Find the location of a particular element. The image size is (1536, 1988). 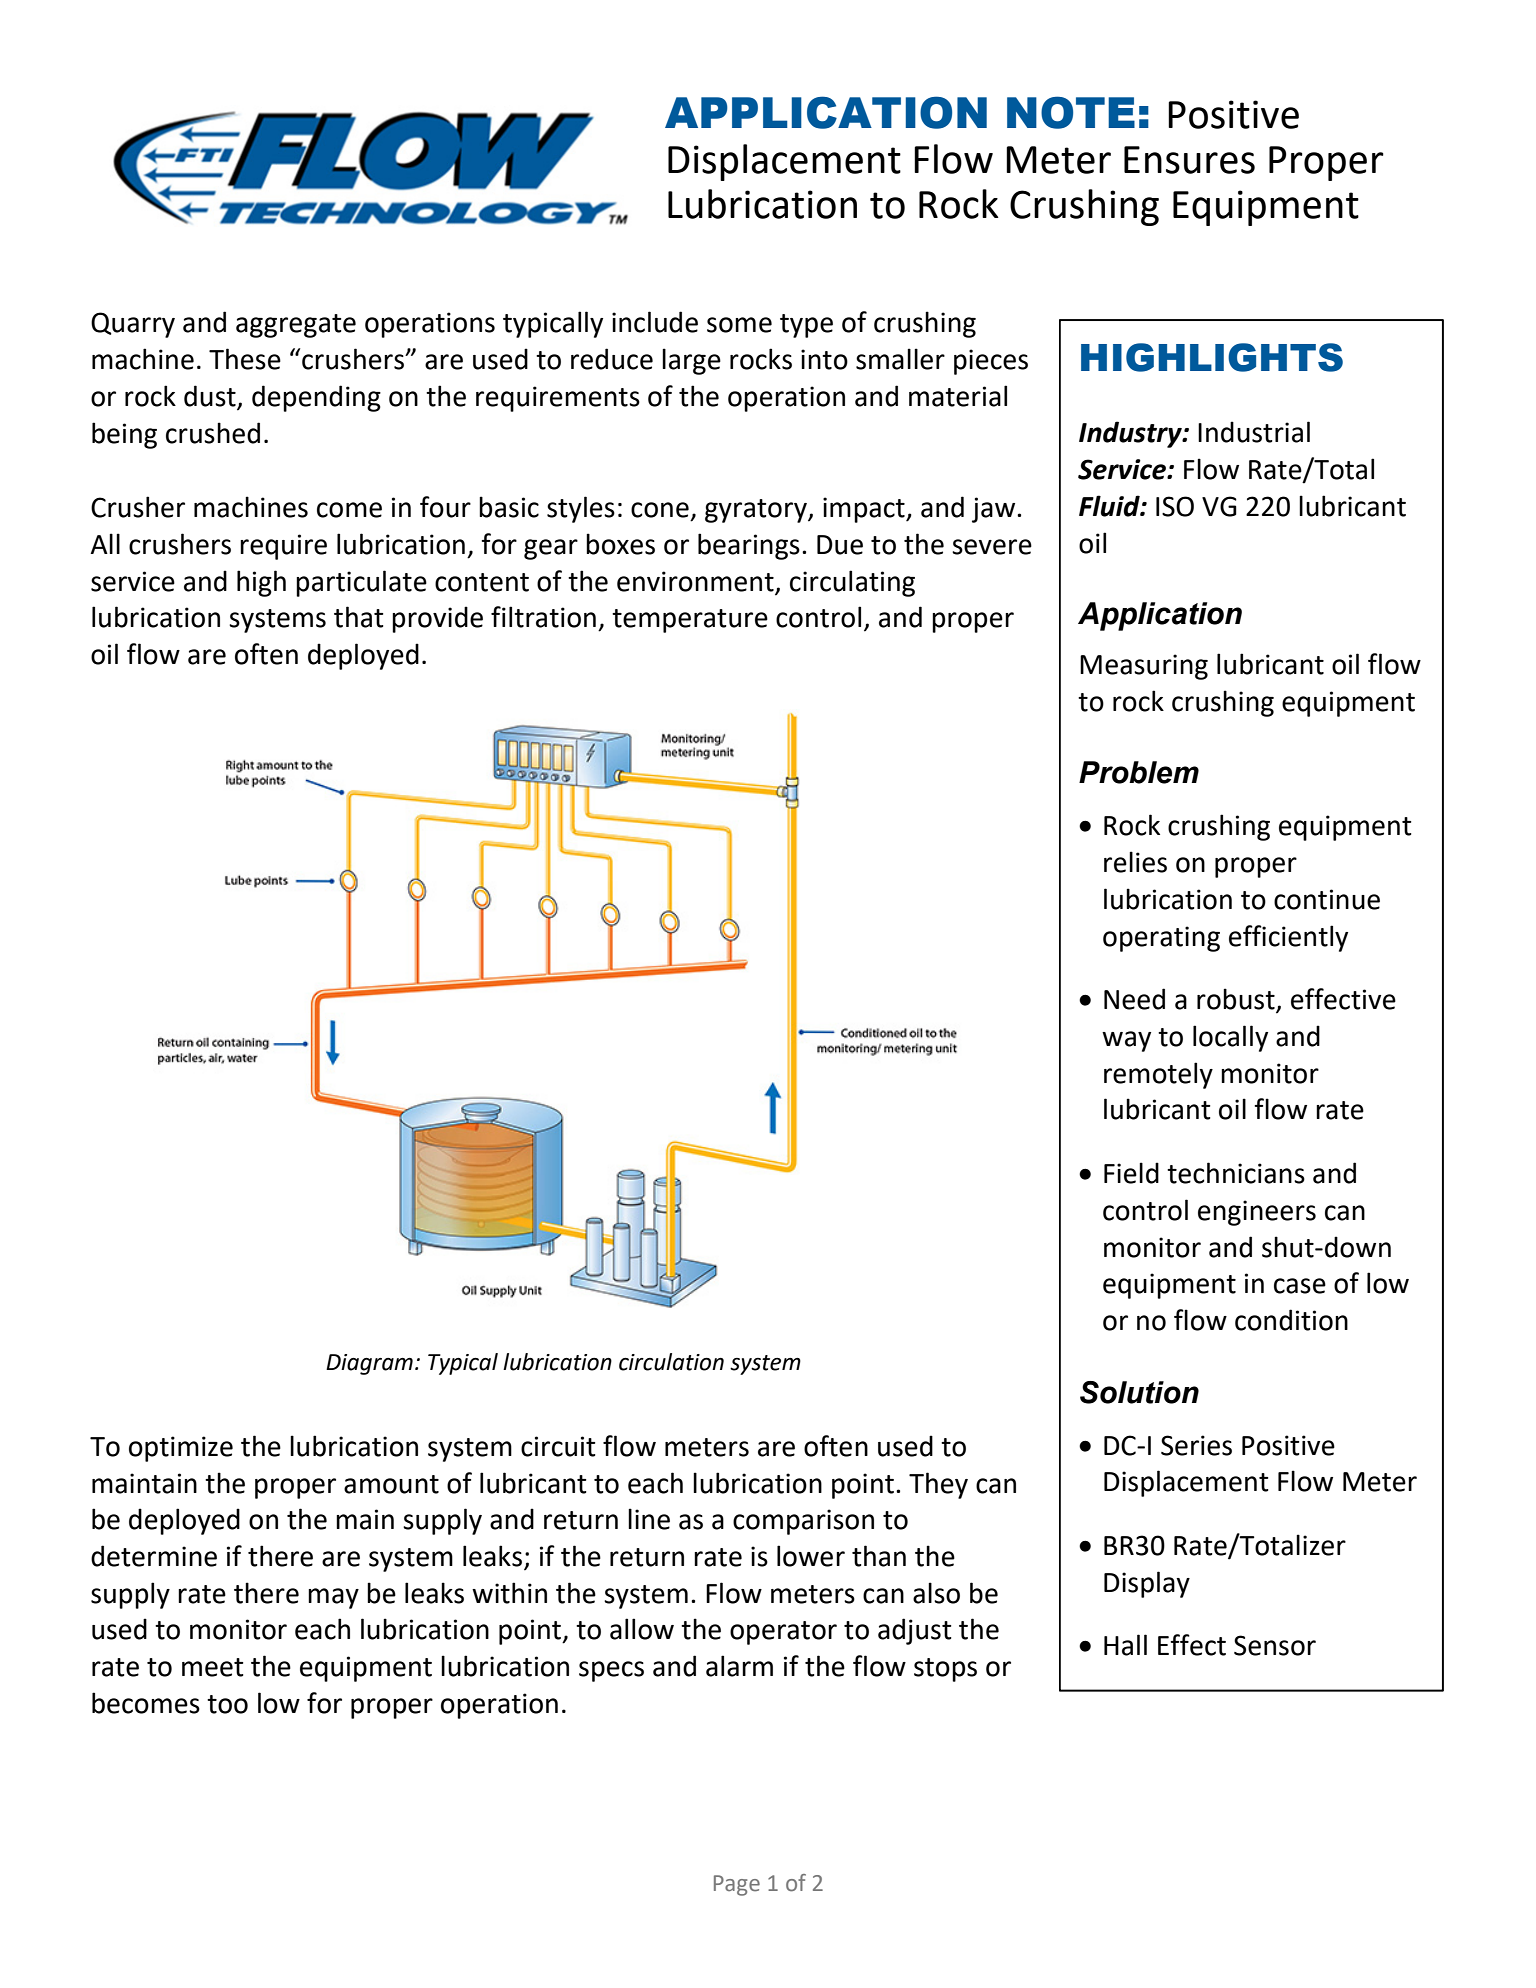

Diagram is located at coordinates (369, 1364).
